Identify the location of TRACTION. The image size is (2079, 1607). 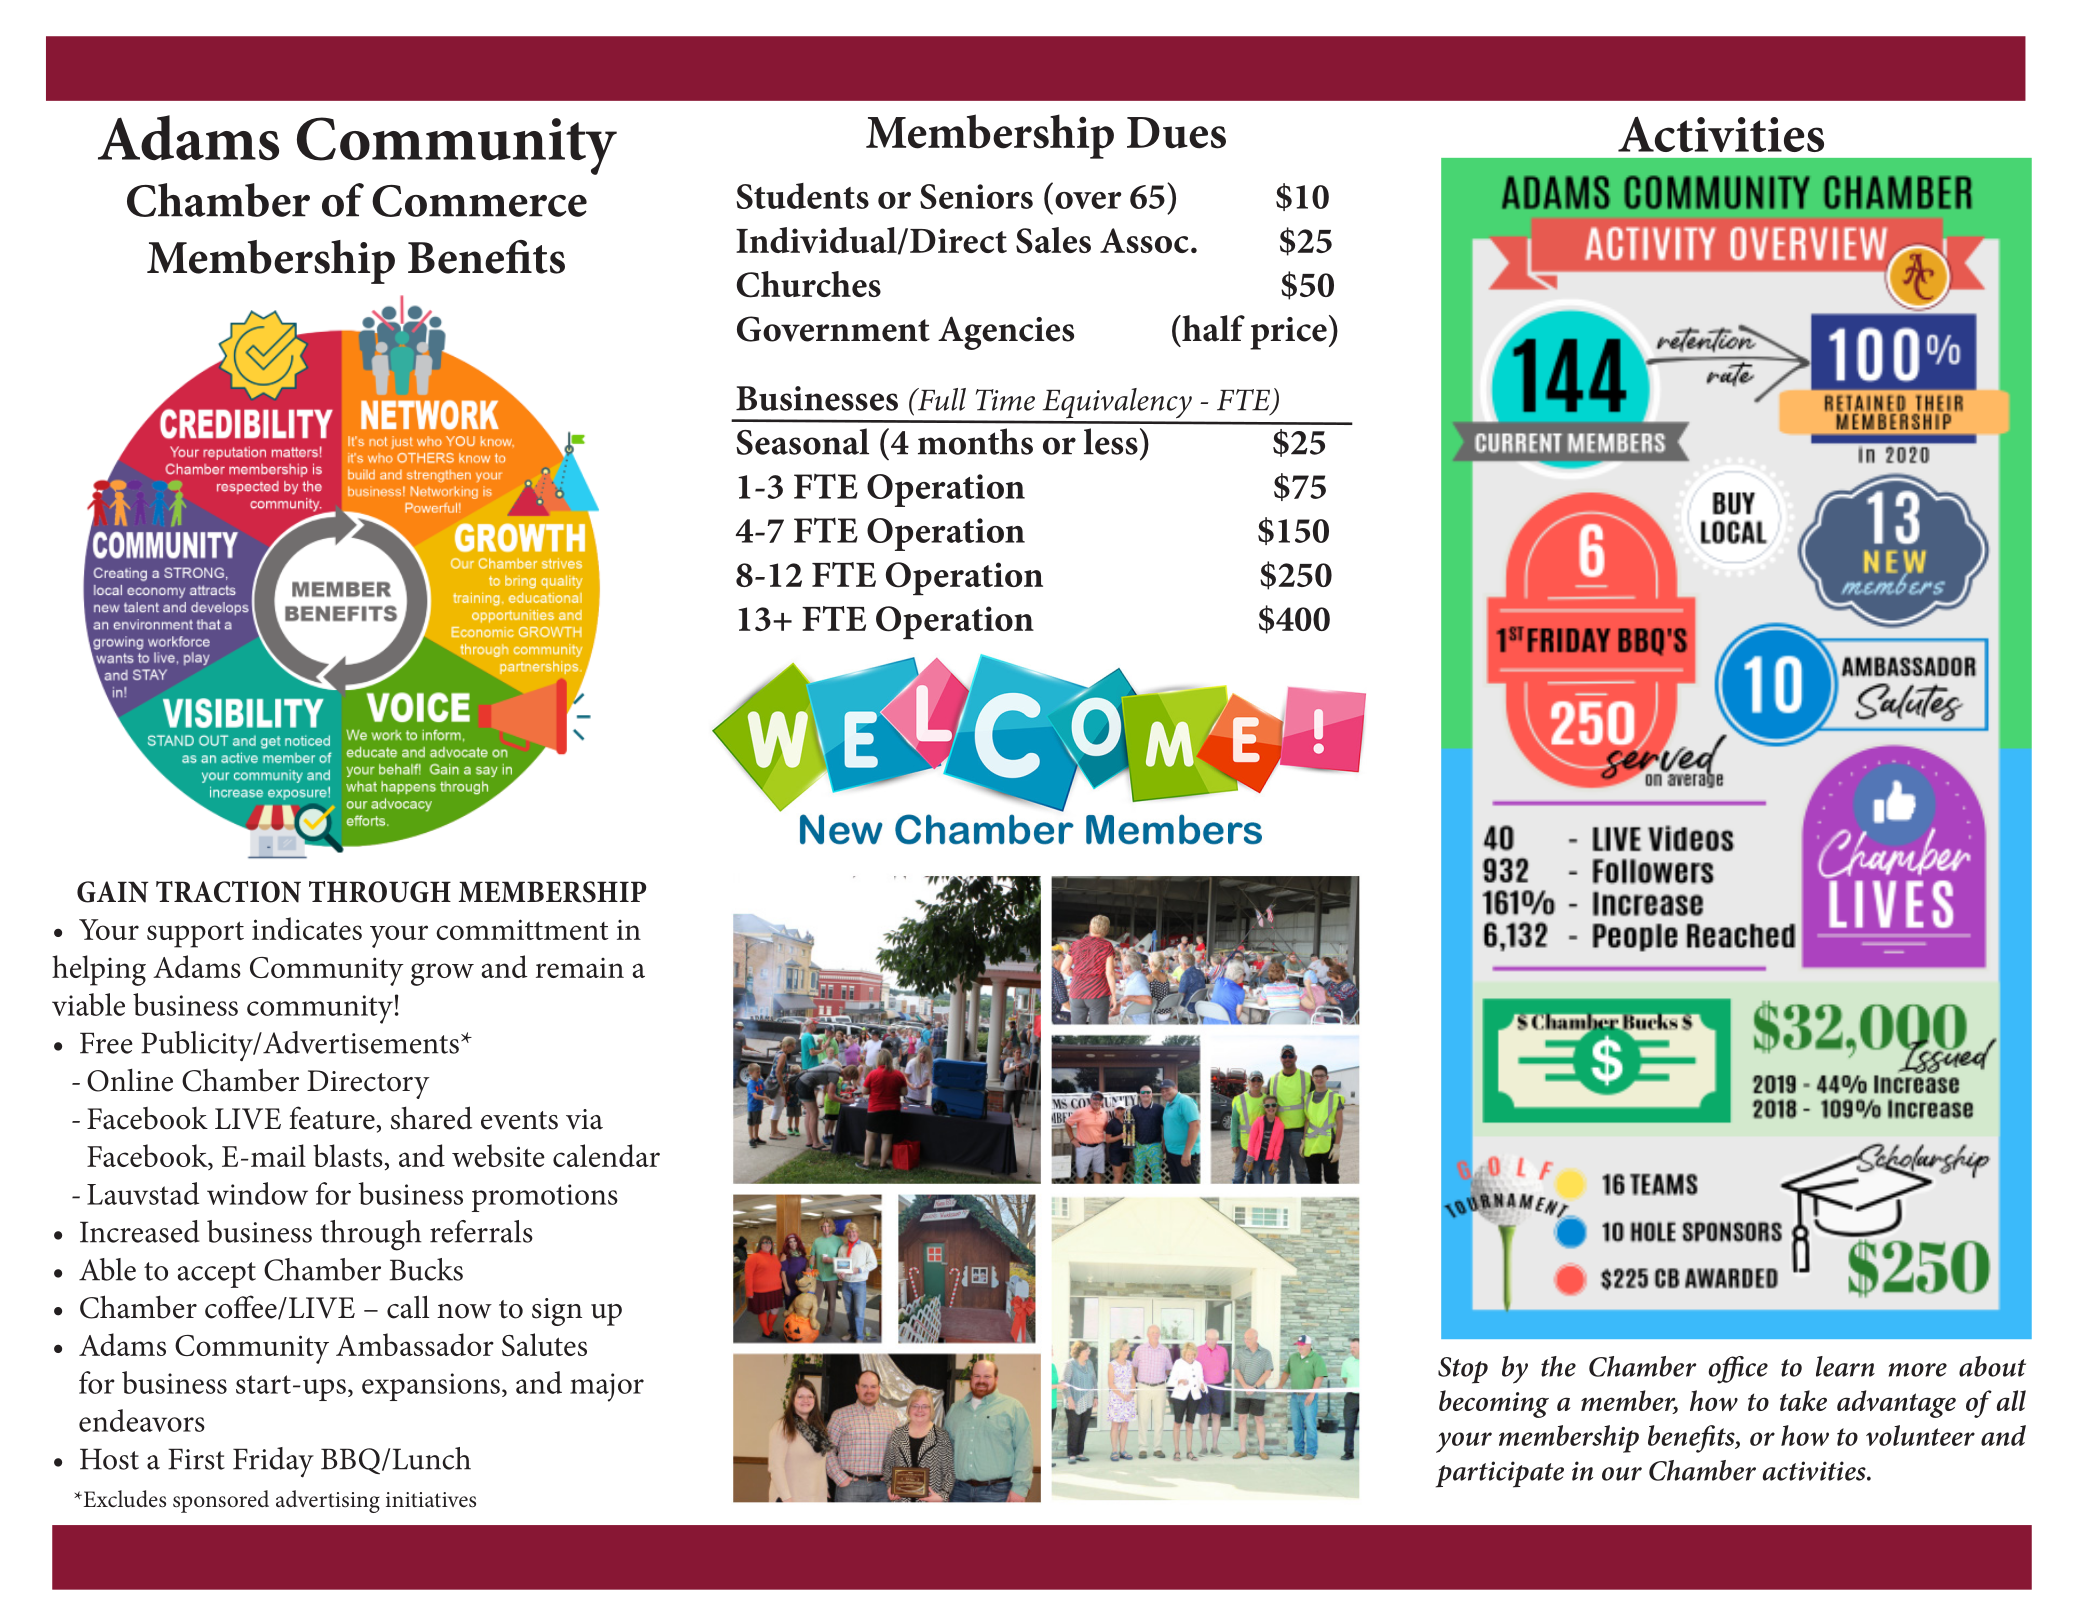
(228, 892).
